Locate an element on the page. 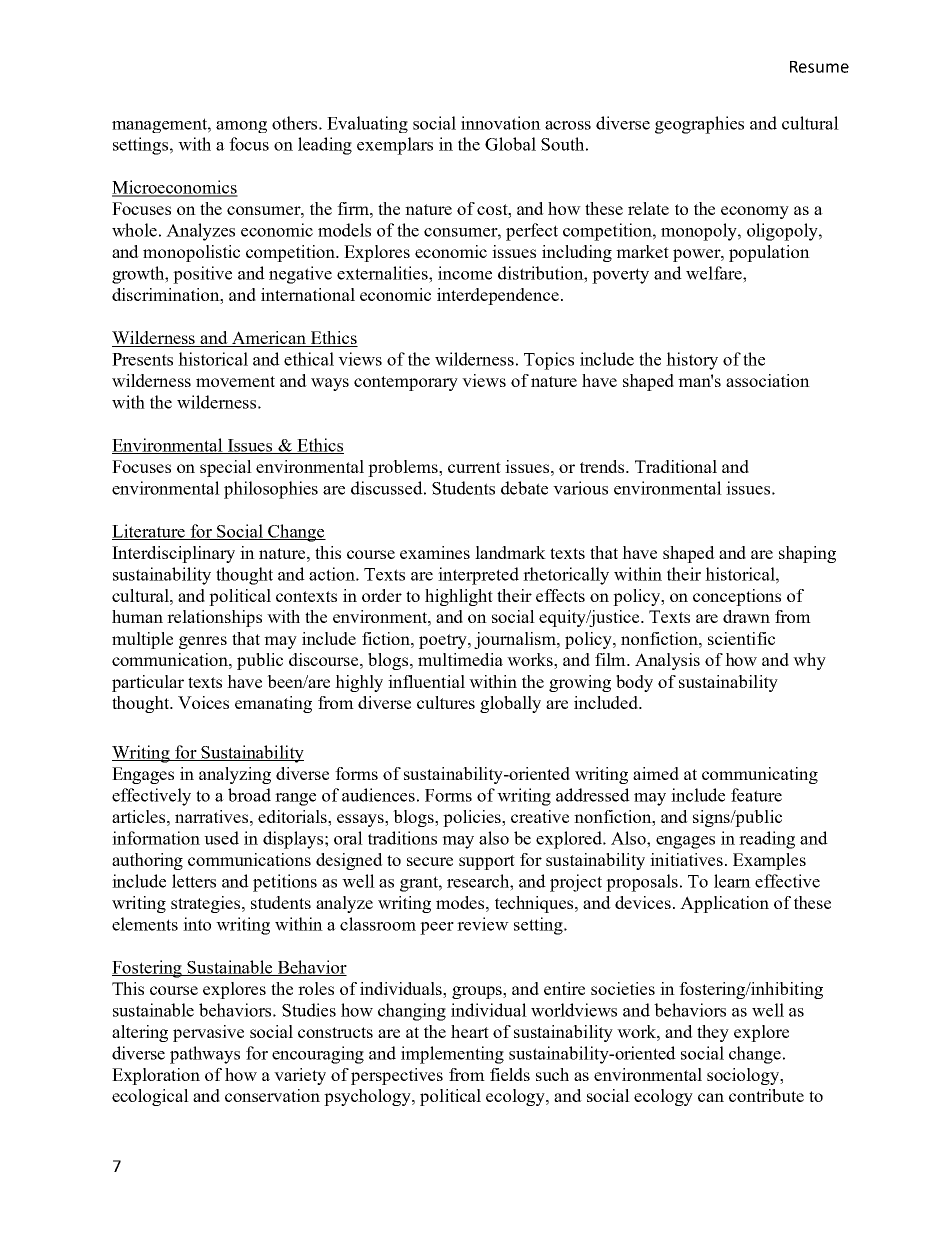 This page has height=1233, width=952. policies is located at coordinates (473, 818).
